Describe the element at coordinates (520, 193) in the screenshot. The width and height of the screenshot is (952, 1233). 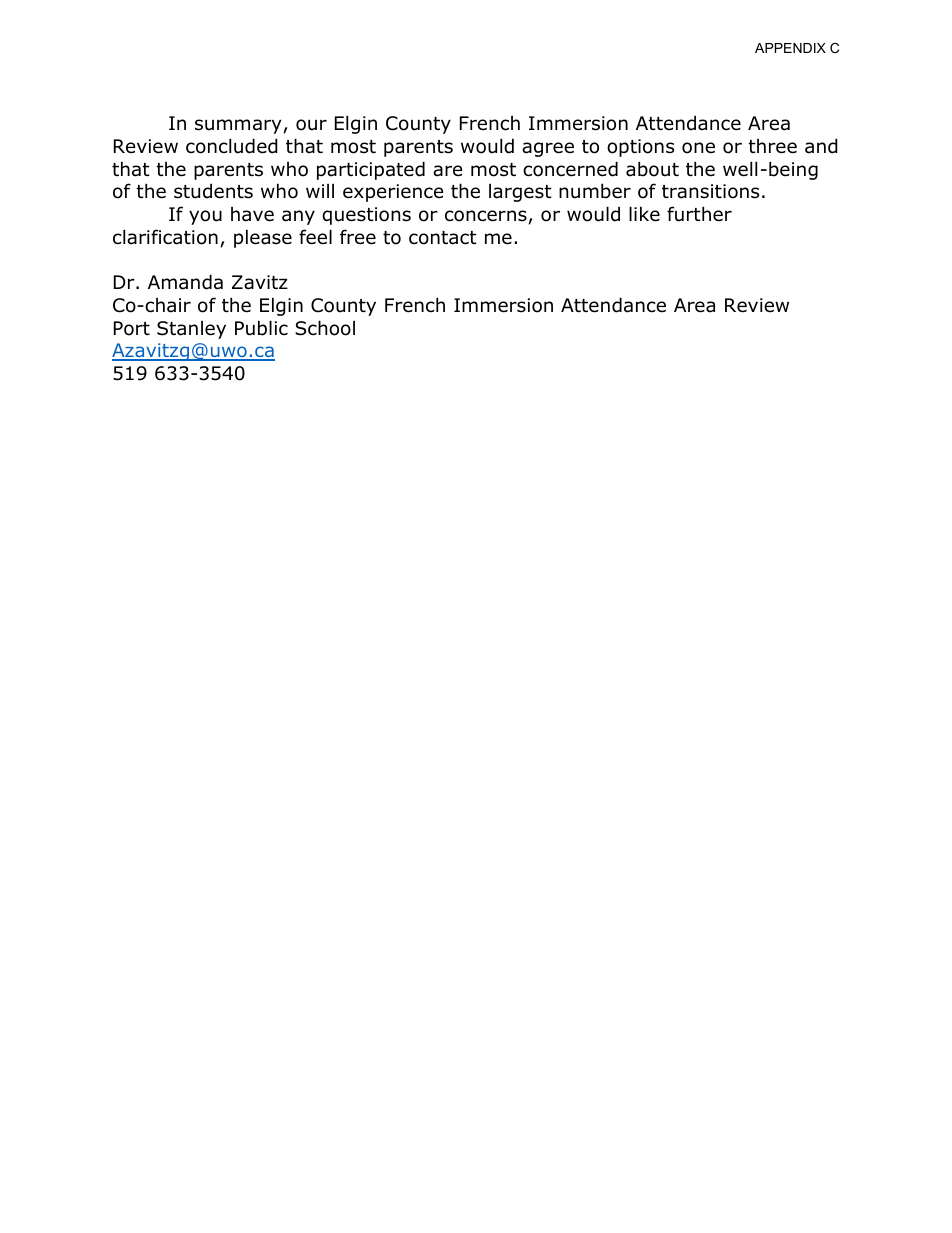
I see `largest` at that location.
